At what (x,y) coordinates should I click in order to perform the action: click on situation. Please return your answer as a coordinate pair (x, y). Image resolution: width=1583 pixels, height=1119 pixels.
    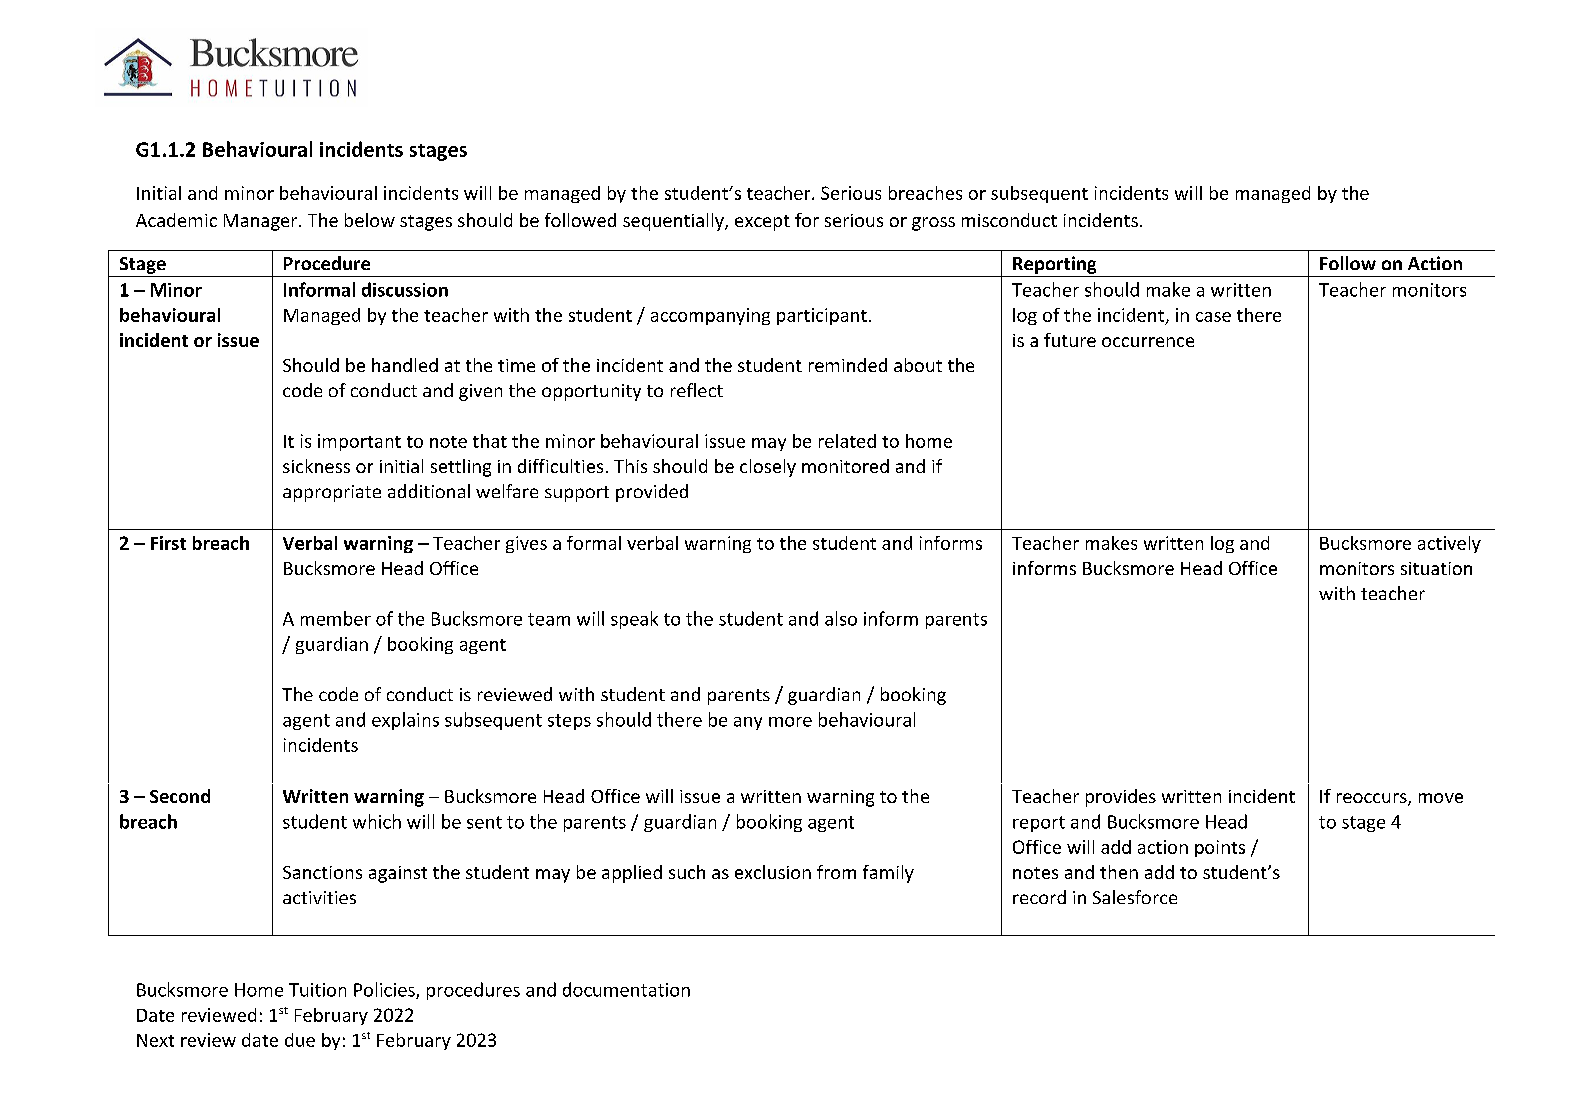
    Looking at the image, I should click on (1436, 568).
